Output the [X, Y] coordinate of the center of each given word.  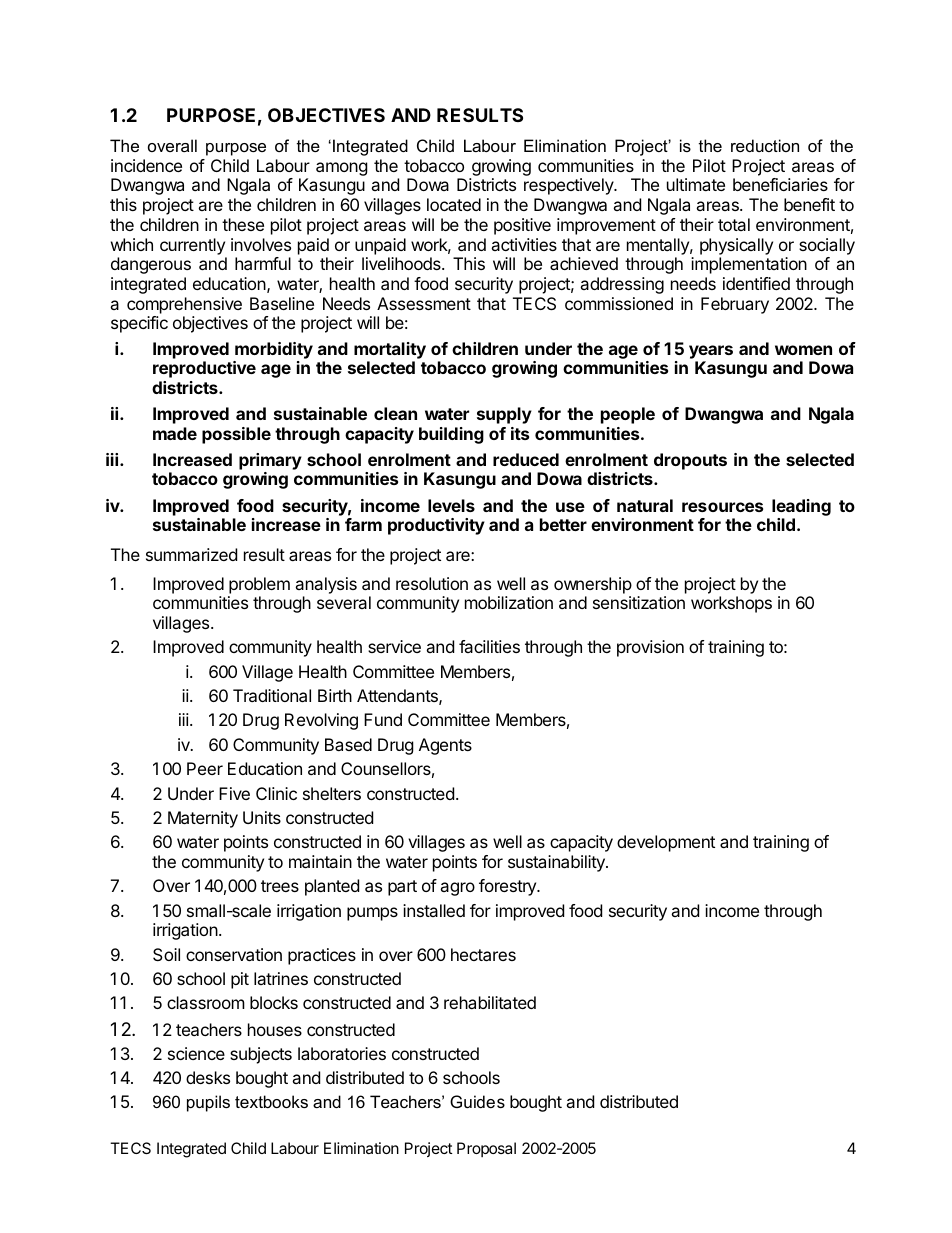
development [666, 843]
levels [451, 505]
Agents [445, 746]
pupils [208, 1103]
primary [270, 463]
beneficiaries [780, 184]
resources [722, 507]
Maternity [203, 819]
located [454, 204]
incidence [146, 165]
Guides [477, 1101]
